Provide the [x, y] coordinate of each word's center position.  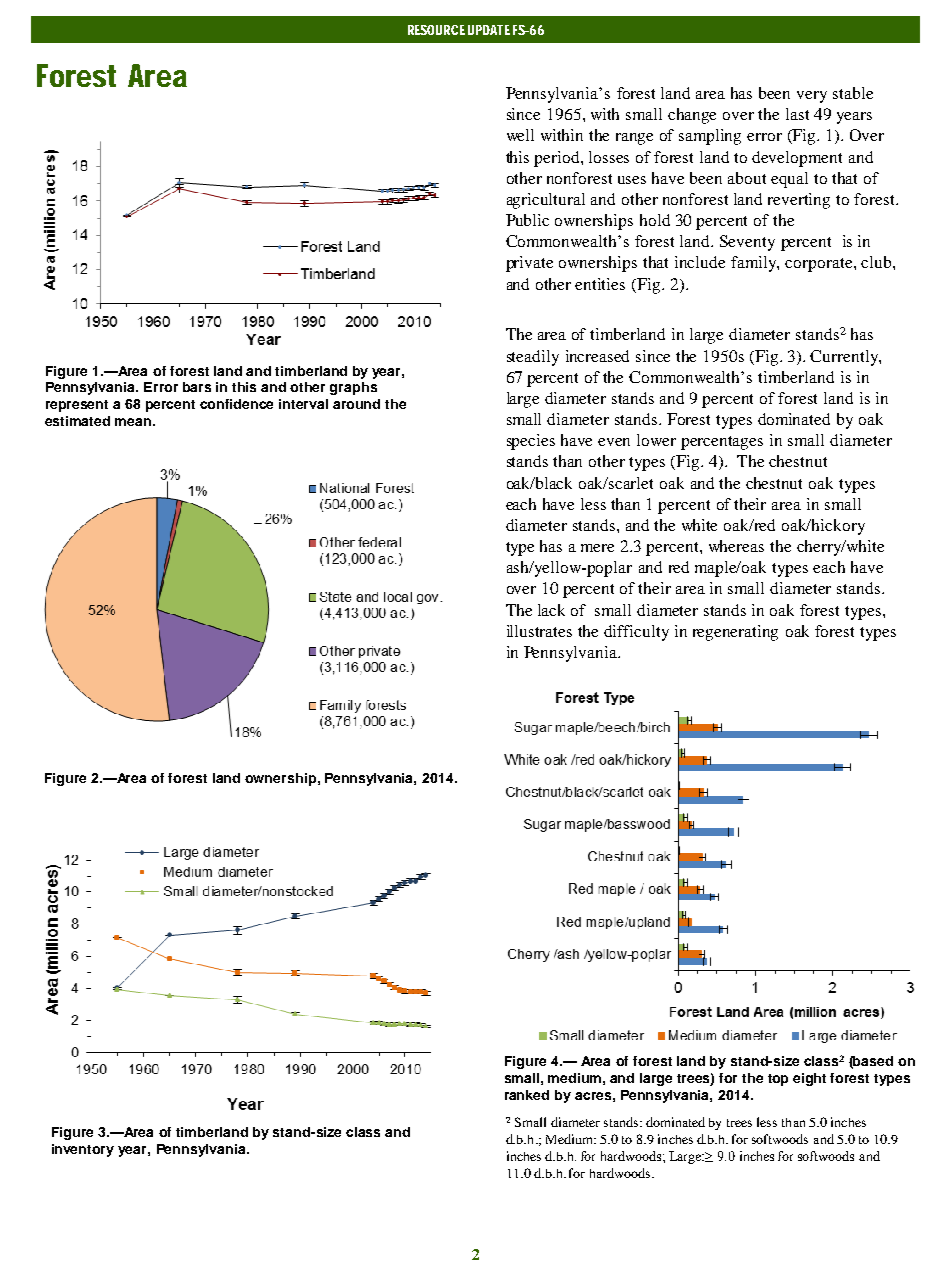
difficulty [636, 633]
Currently [845, 358]
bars [197, 387]
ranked [527, 1095]
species [531, 442]
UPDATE [489, 30]
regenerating [735, 633]
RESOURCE [436, 30]
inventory [83, 1150]
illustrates [539, 631]
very [812, 97]
